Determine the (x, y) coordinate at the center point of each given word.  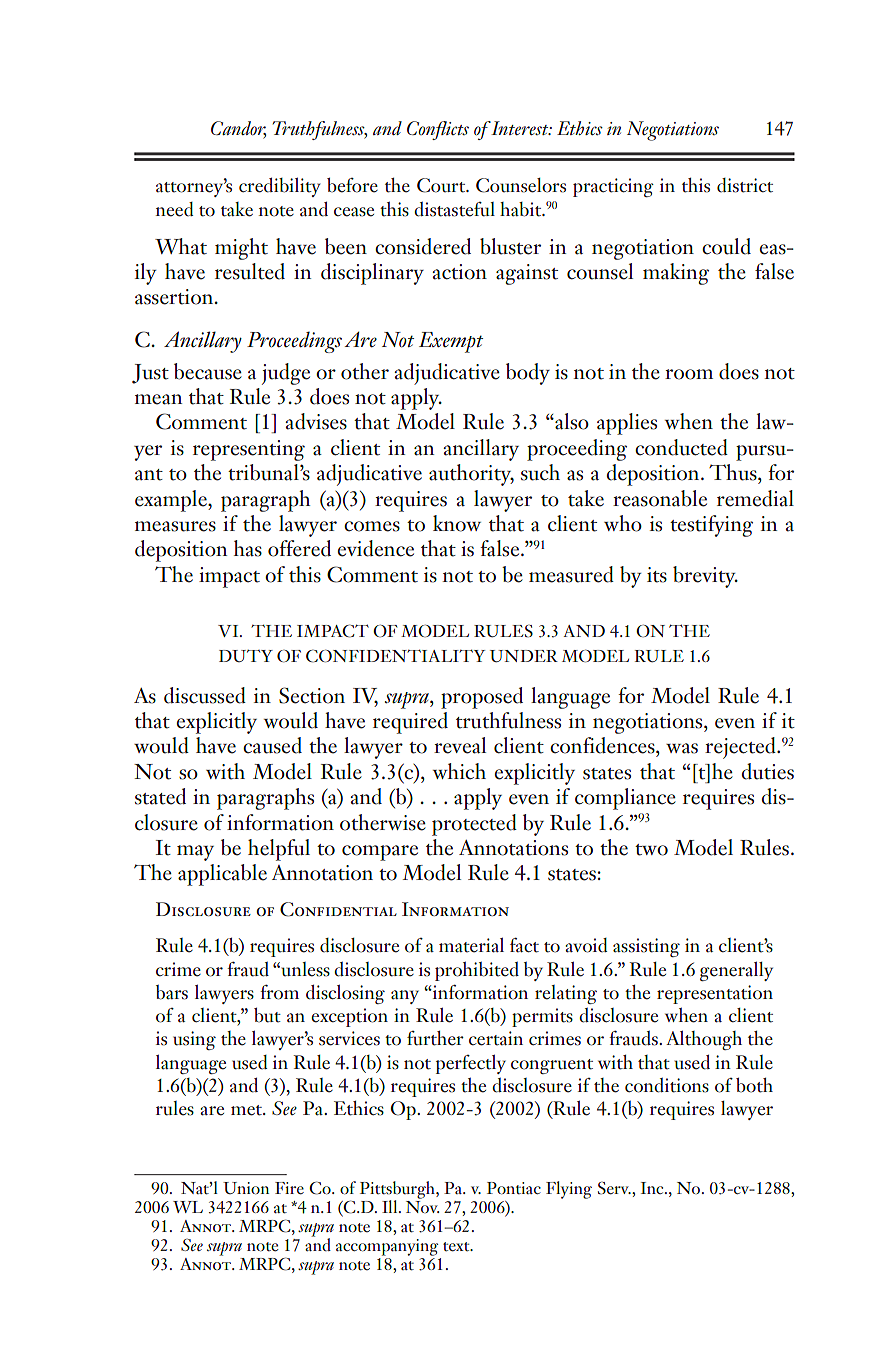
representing (249, 450)
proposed (482, 698)
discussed (205, 695)
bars (172, 992)
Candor (238, 129)
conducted (681, 447)
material (471, 945)
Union (246, 1188)
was (682, 748)
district (745, 185)
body (528, 374)
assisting (646, 947)
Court (442, 185)
